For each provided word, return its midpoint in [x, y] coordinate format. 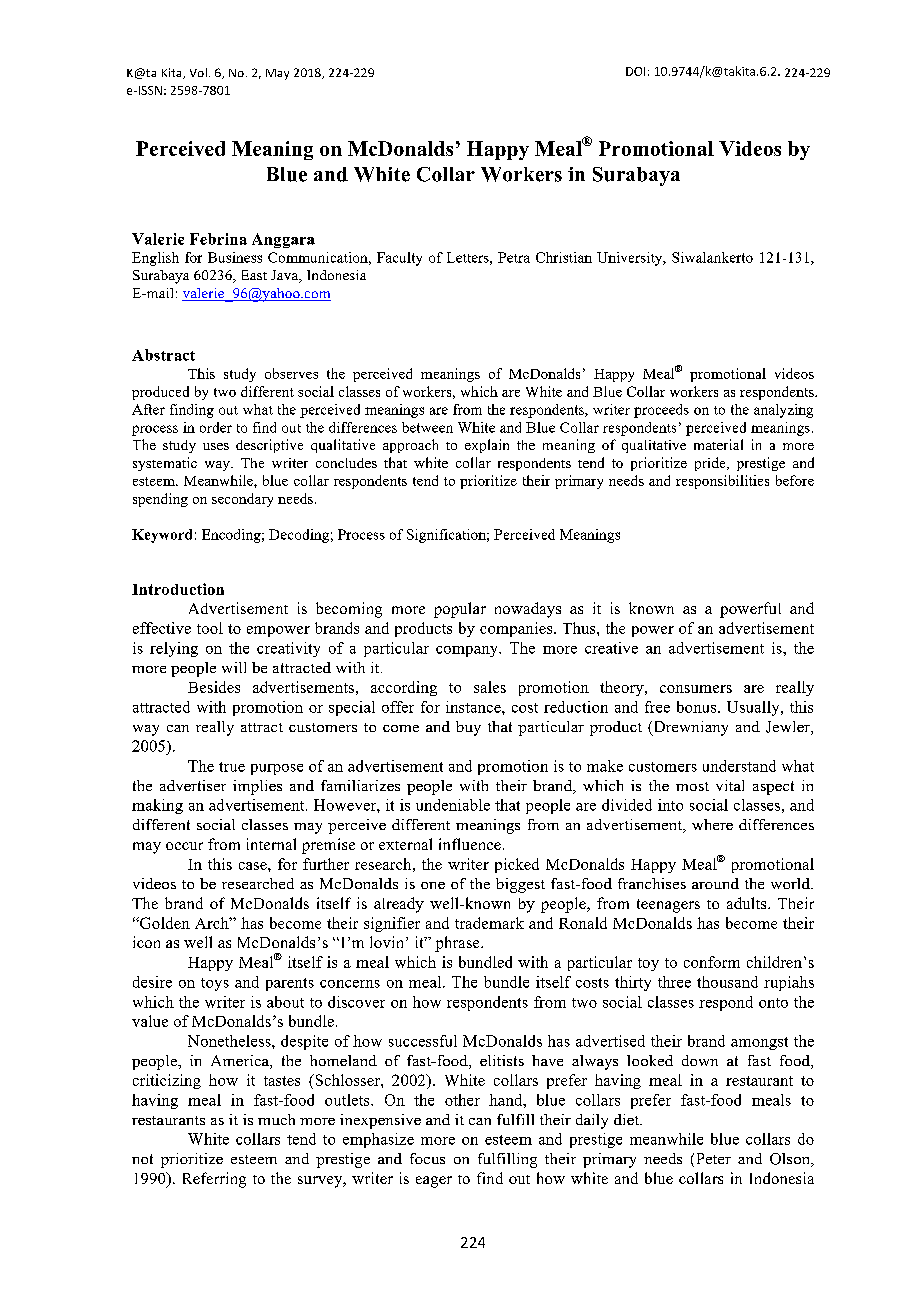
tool [210, 628]
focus [427, 1158]
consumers [696, 689]
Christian [564, 257]
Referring [214, 1180]
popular [460, 610]
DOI [635, 71]
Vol [198, 72]
